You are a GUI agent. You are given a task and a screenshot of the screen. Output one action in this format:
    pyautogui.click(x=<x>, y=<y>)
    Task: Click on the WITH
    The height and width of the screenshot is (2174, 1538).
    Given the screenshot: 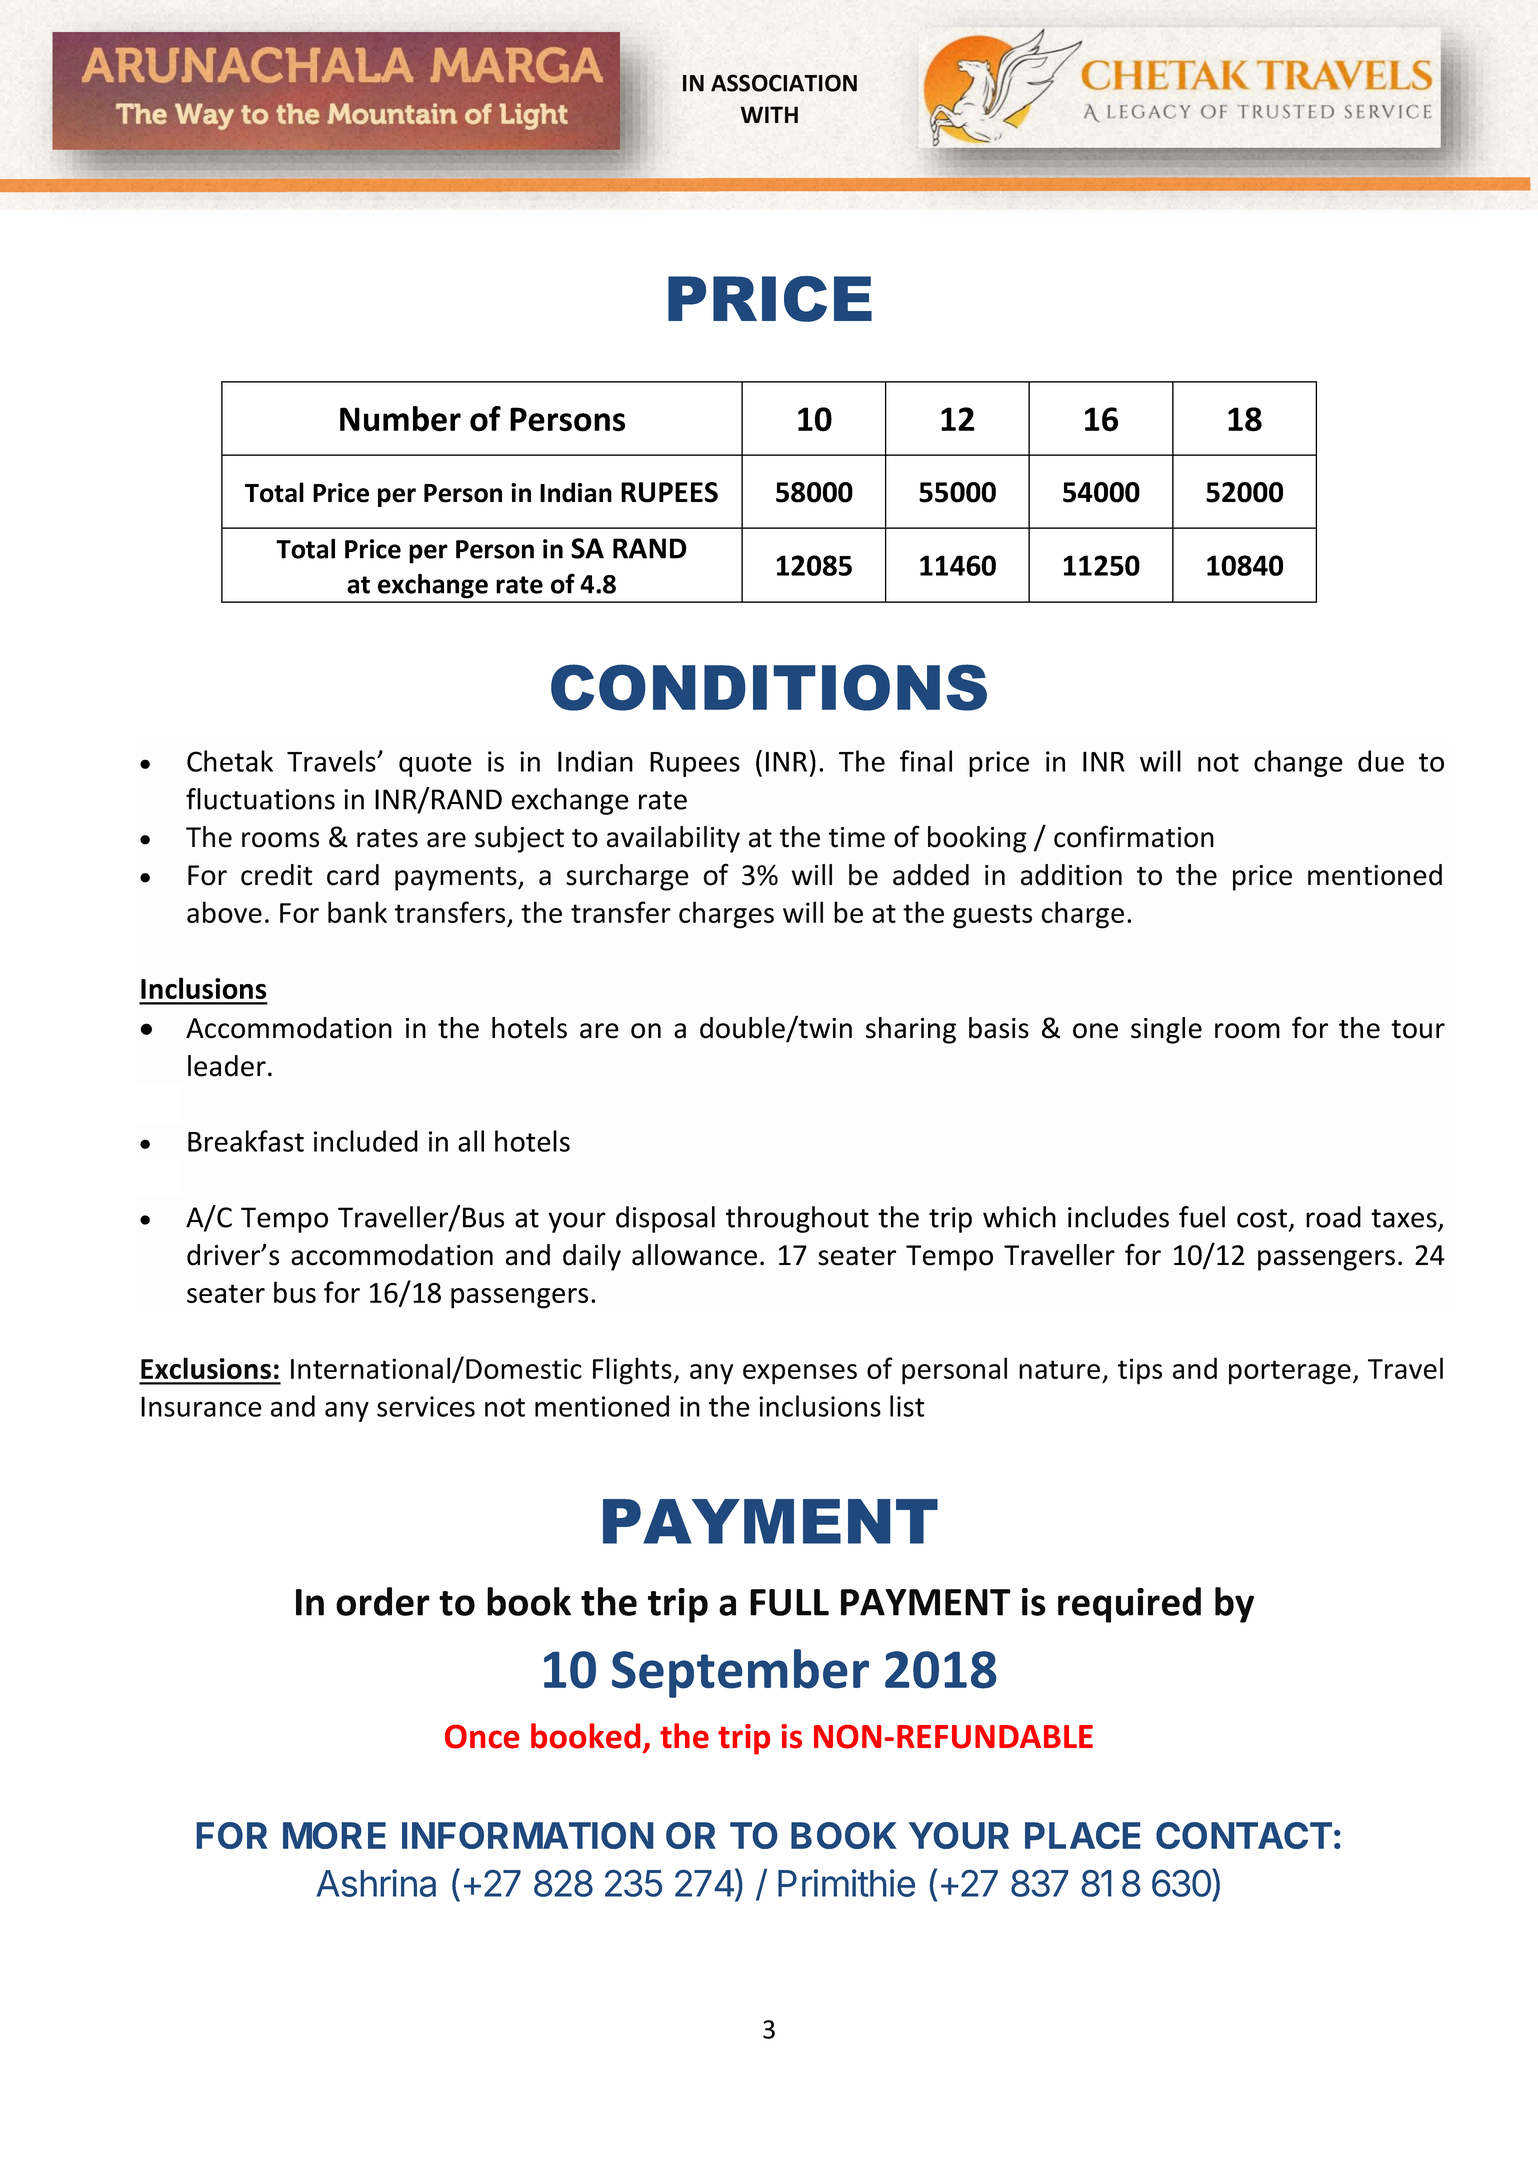 What is the action you would take?
    pyautogui.click(x=769, y=114)
